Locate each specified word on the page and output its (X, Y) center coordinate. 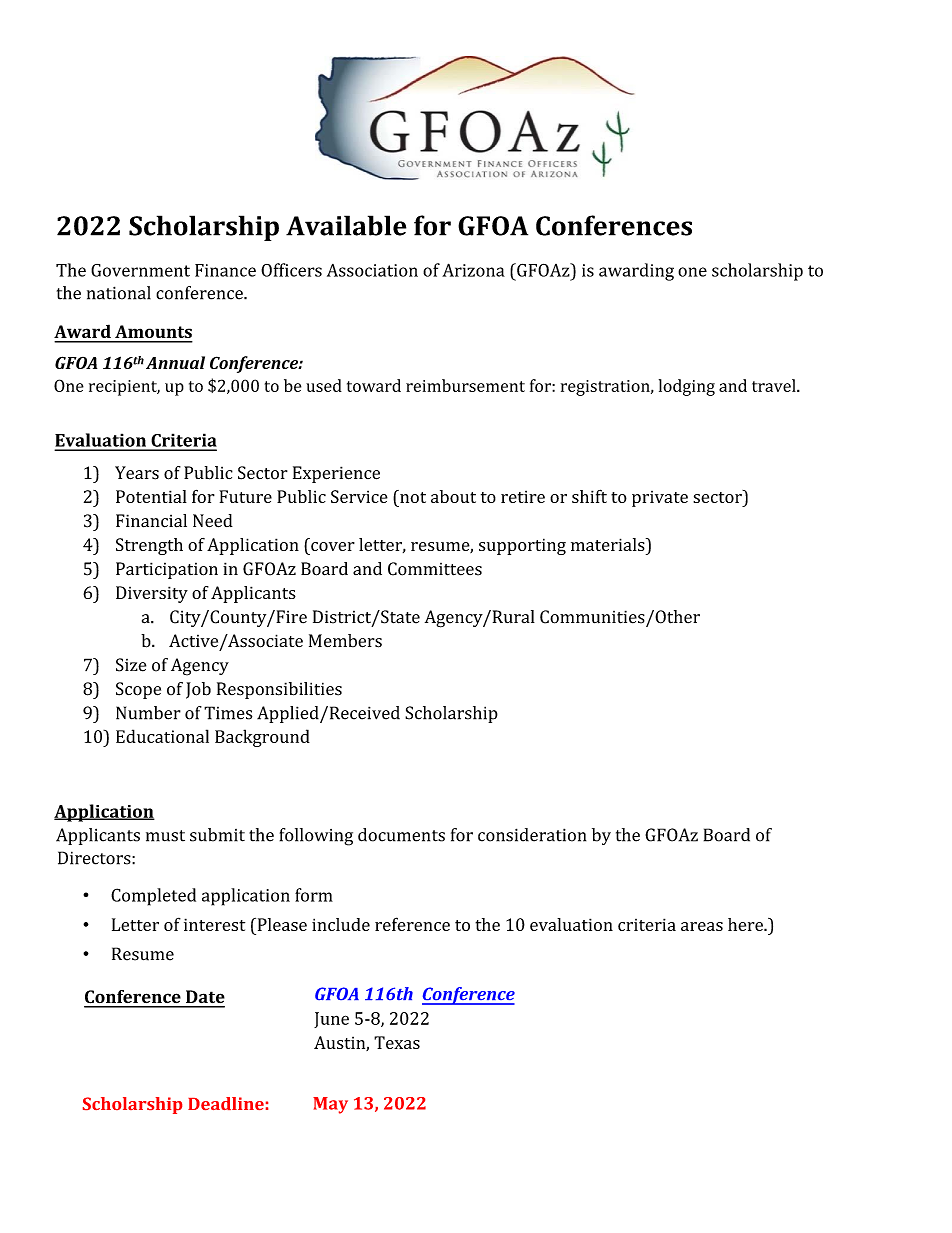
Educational (162, 736)
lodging (687, 387)
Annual (175, 362)
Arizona (473, 270)
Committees (435, 569)
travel (775, 385)
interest (214, 924)
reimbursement (465, 385)
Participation (167, 570)
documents (401, 835)
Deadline (226, 1103)
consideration (532, 835)
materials (609, 544)
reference (412, 924)
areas (702, 926)
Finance (225, 270)
